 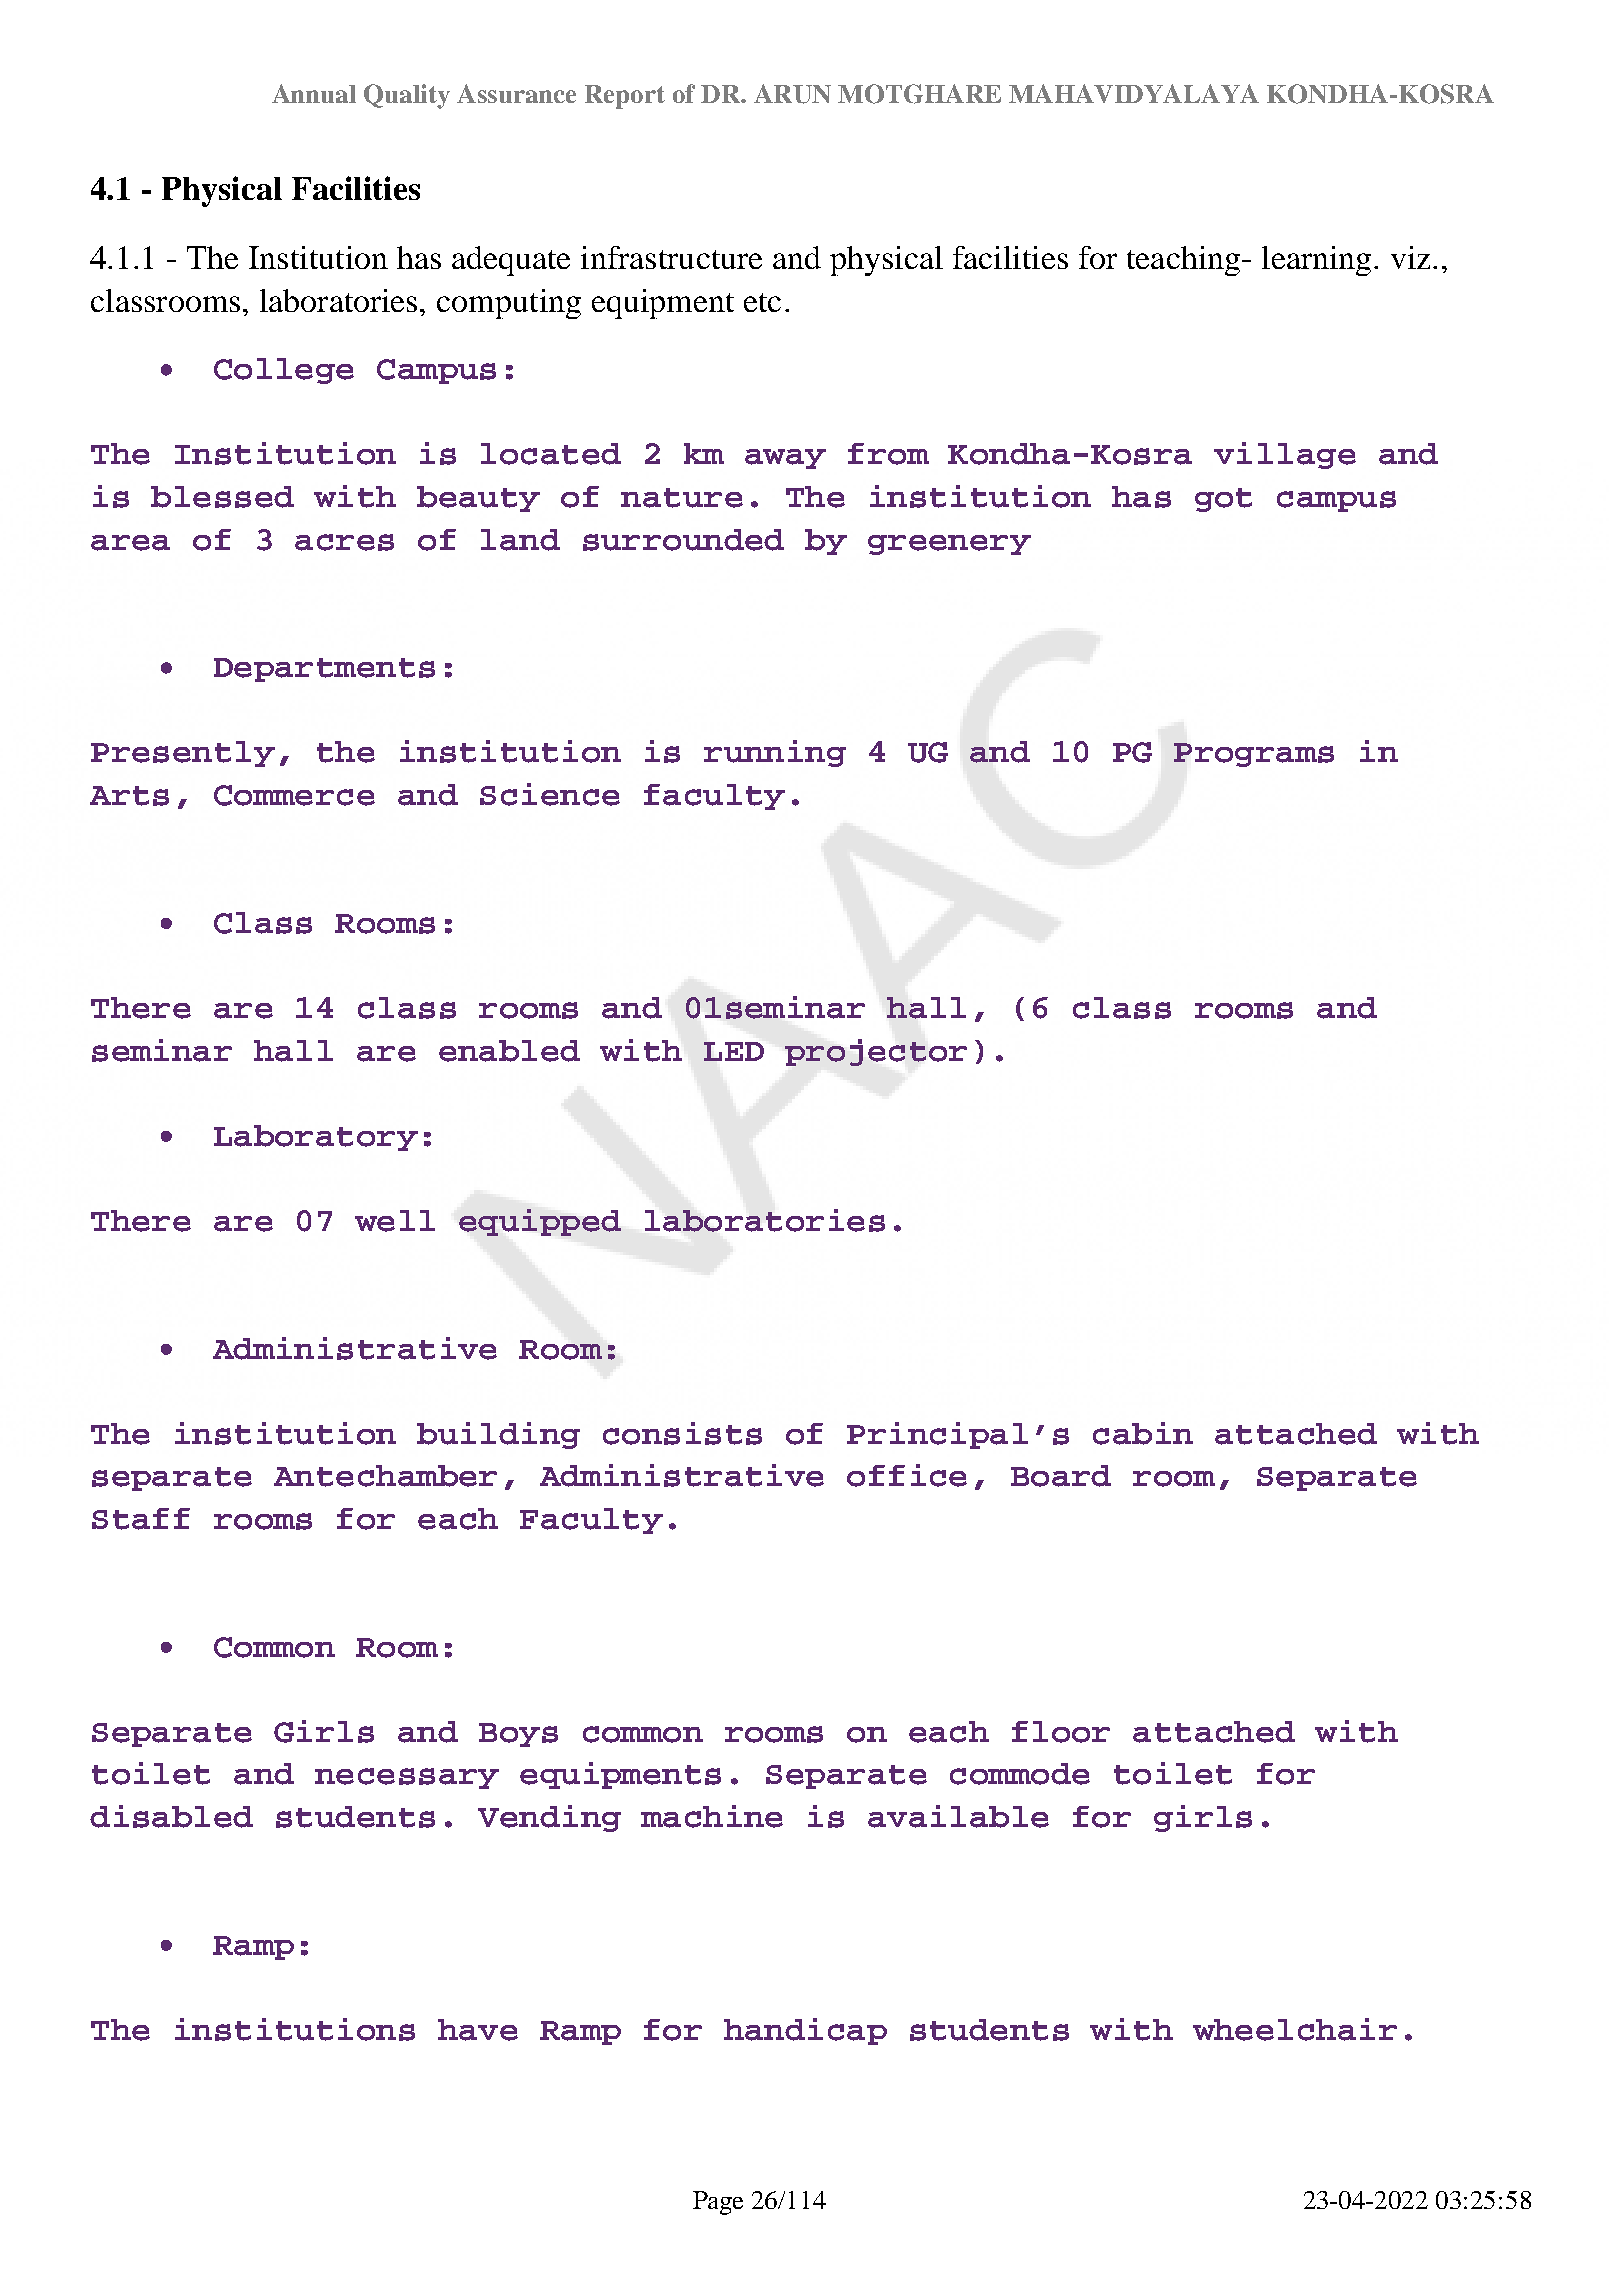 What do you see at coordinates (775, 753) in the screenshot?
I see `running` at bounding box center [775, 753].
